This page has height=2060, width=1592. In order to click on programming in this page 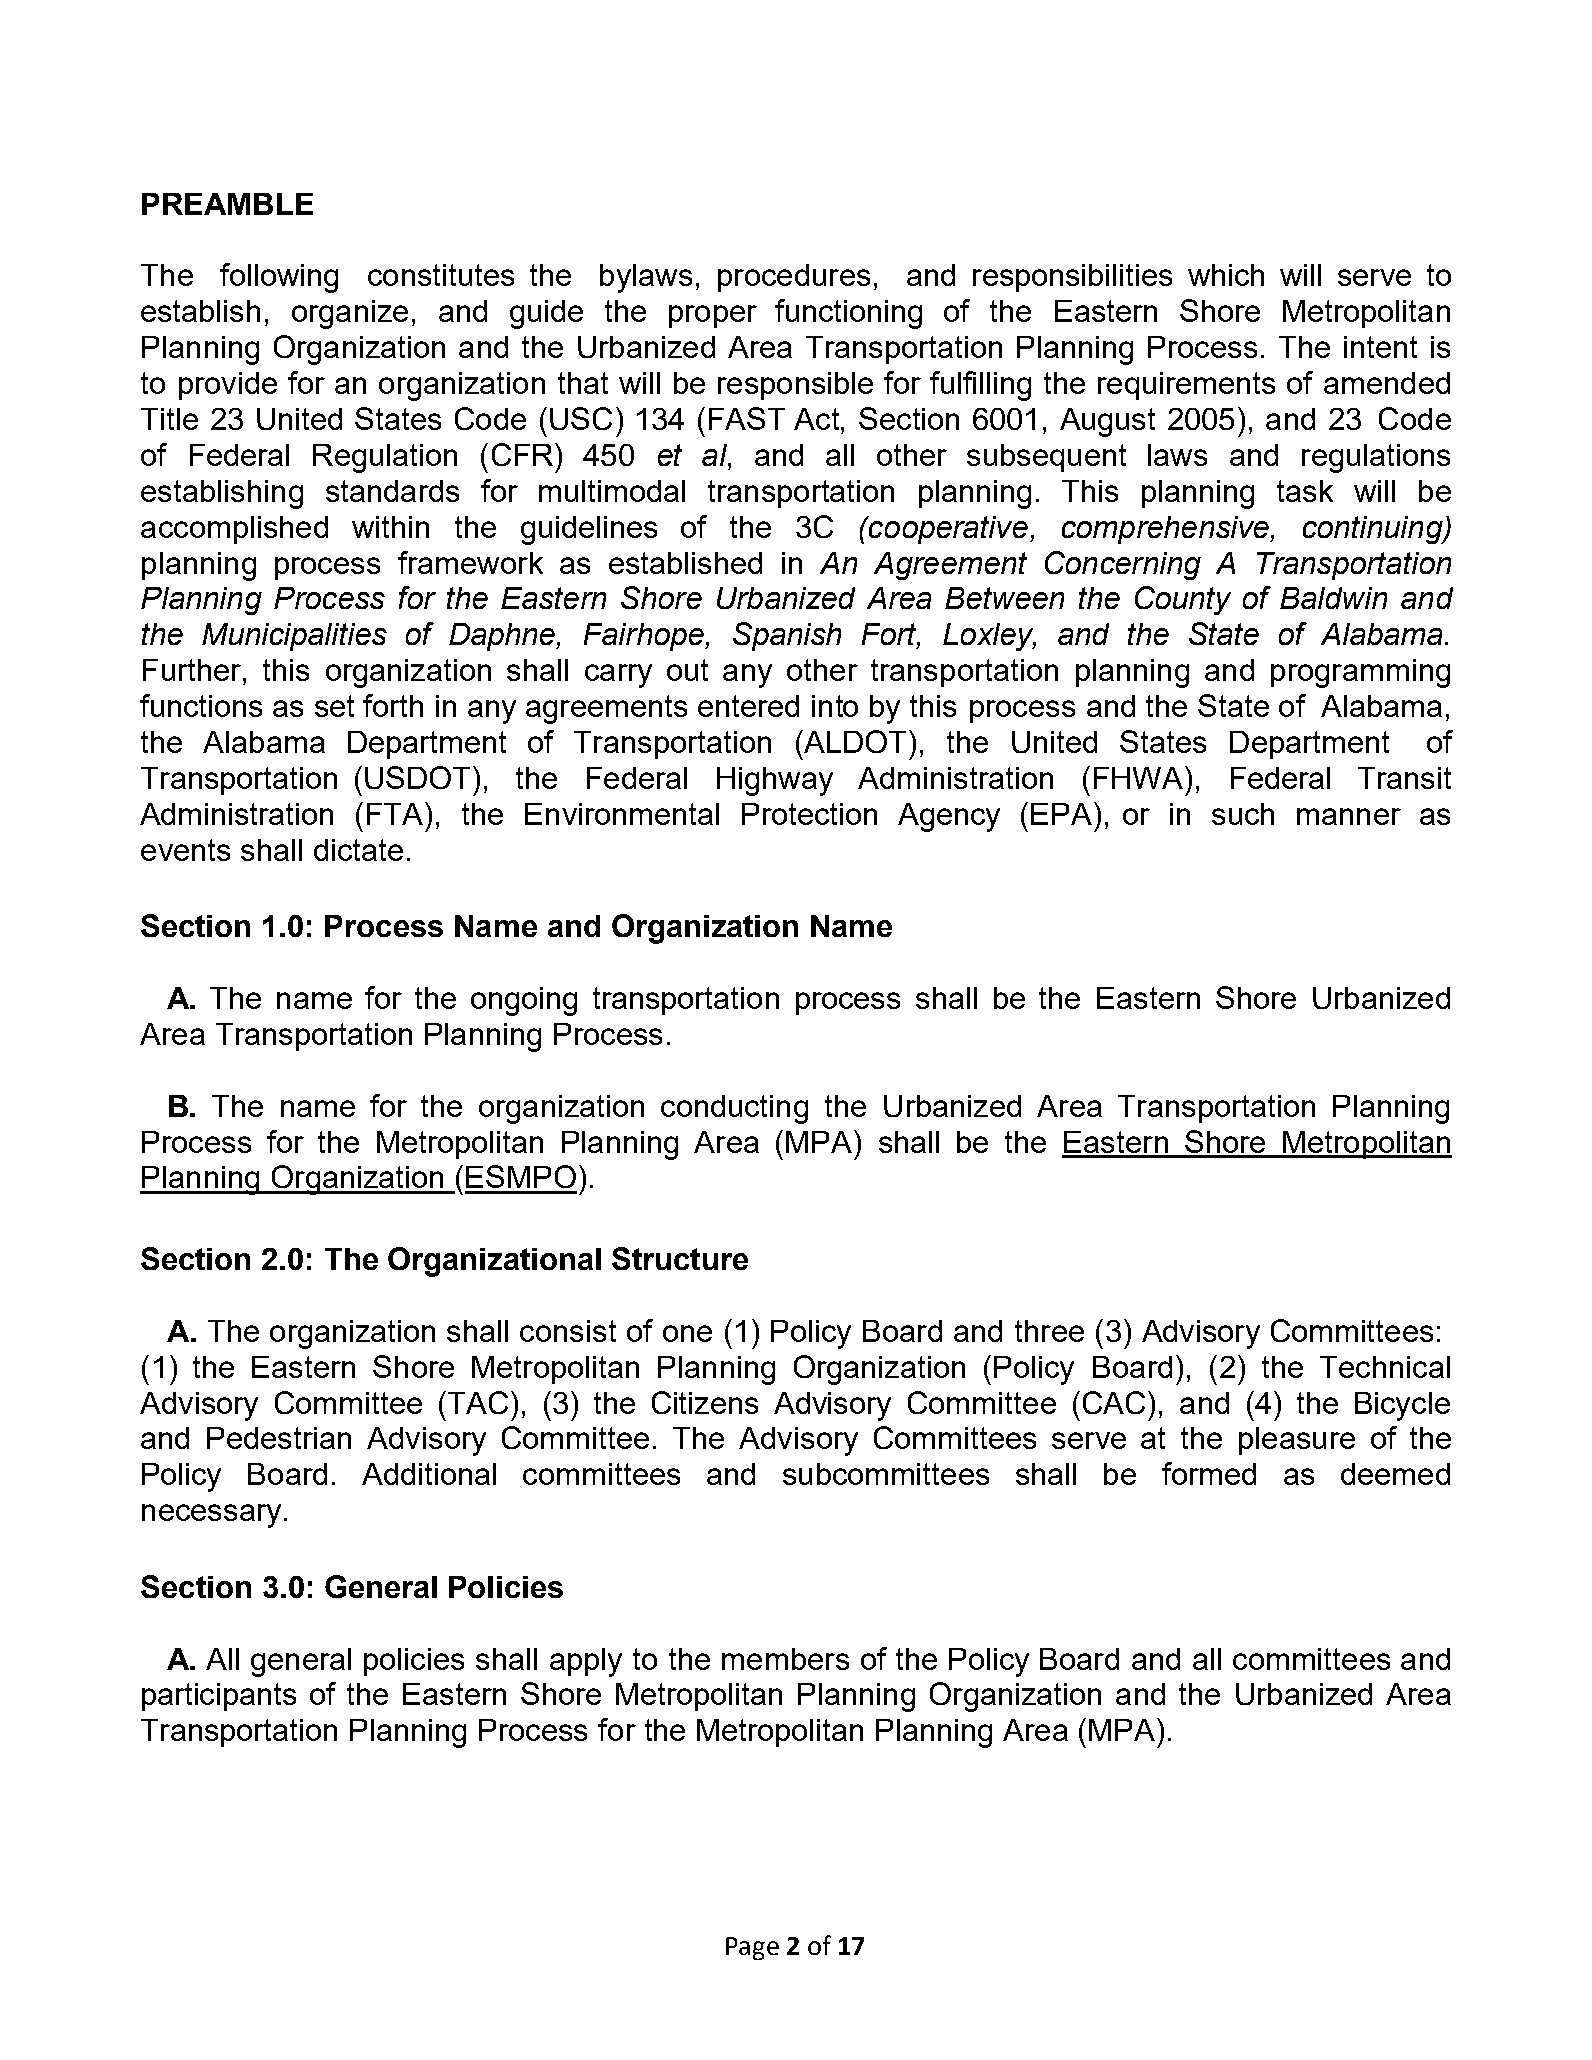, I will do `click(1360, 673)`.
